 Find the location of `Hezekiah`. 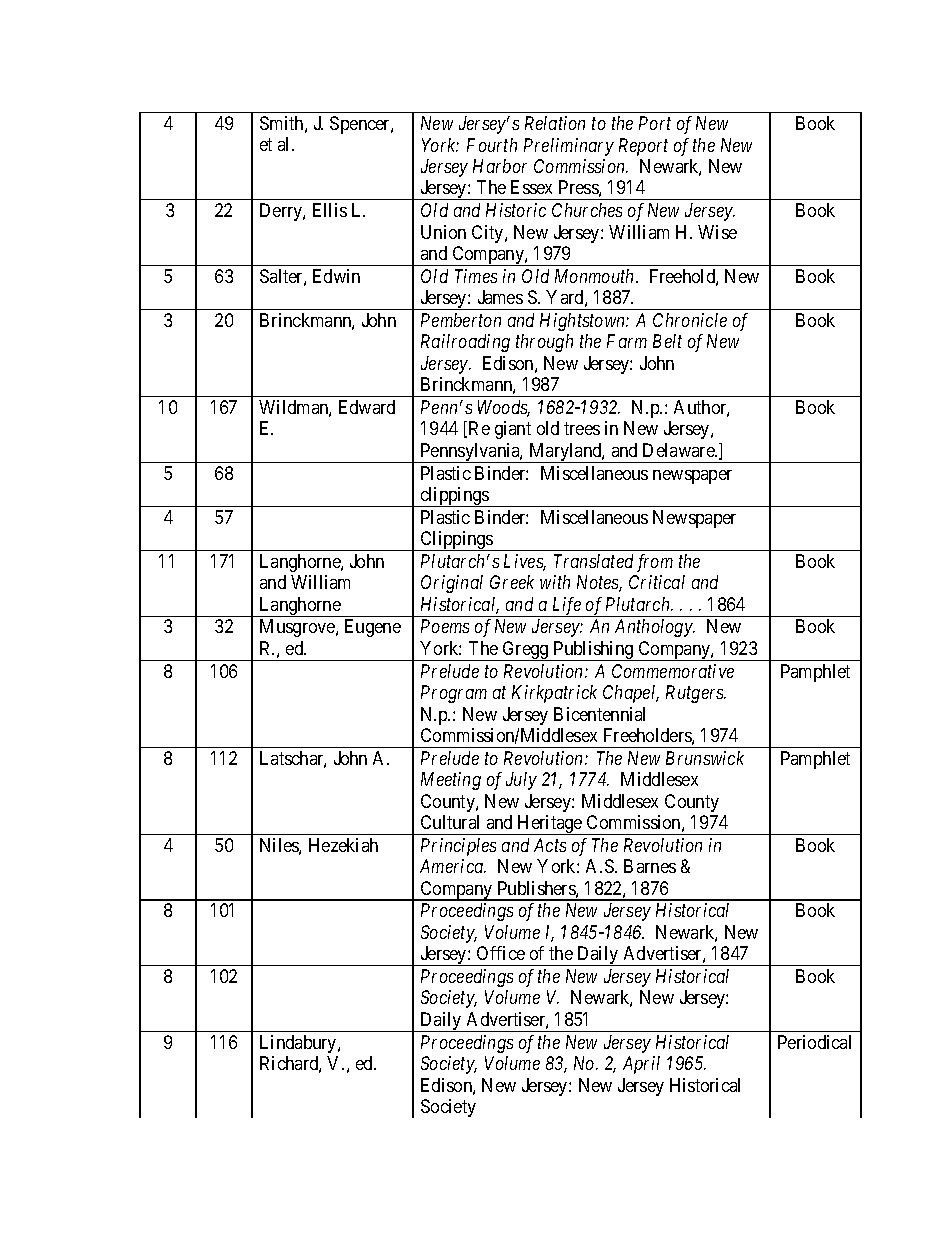

Hezekiah is located at coordinates (343, 845).
